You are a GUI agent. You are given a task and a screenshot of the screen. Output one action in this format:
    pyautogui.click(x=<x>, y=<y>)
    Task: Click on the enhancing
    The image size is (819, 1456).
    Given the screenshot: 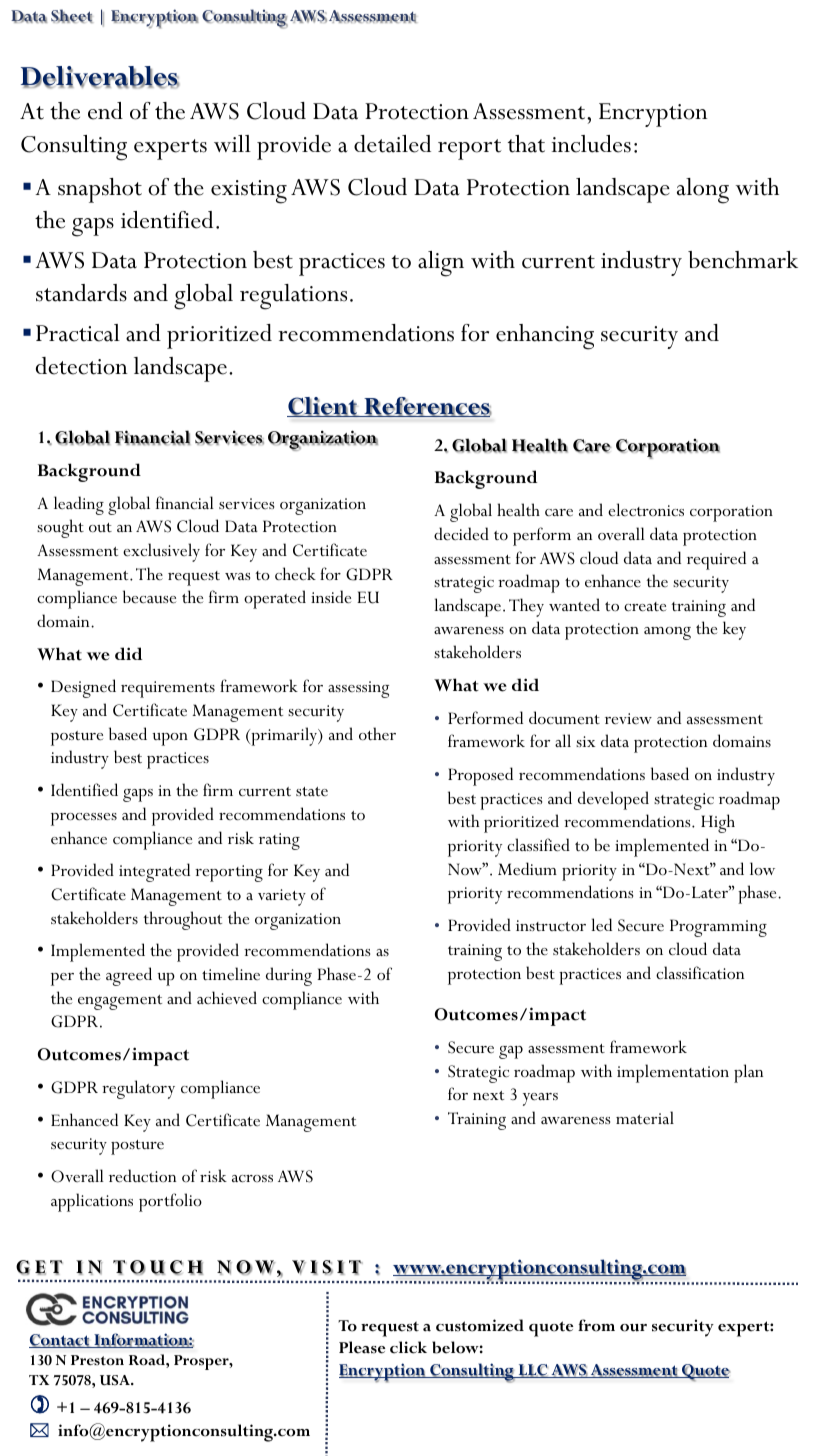 What is the action you would take?
    pyautogui.click(x=545, y=337)
